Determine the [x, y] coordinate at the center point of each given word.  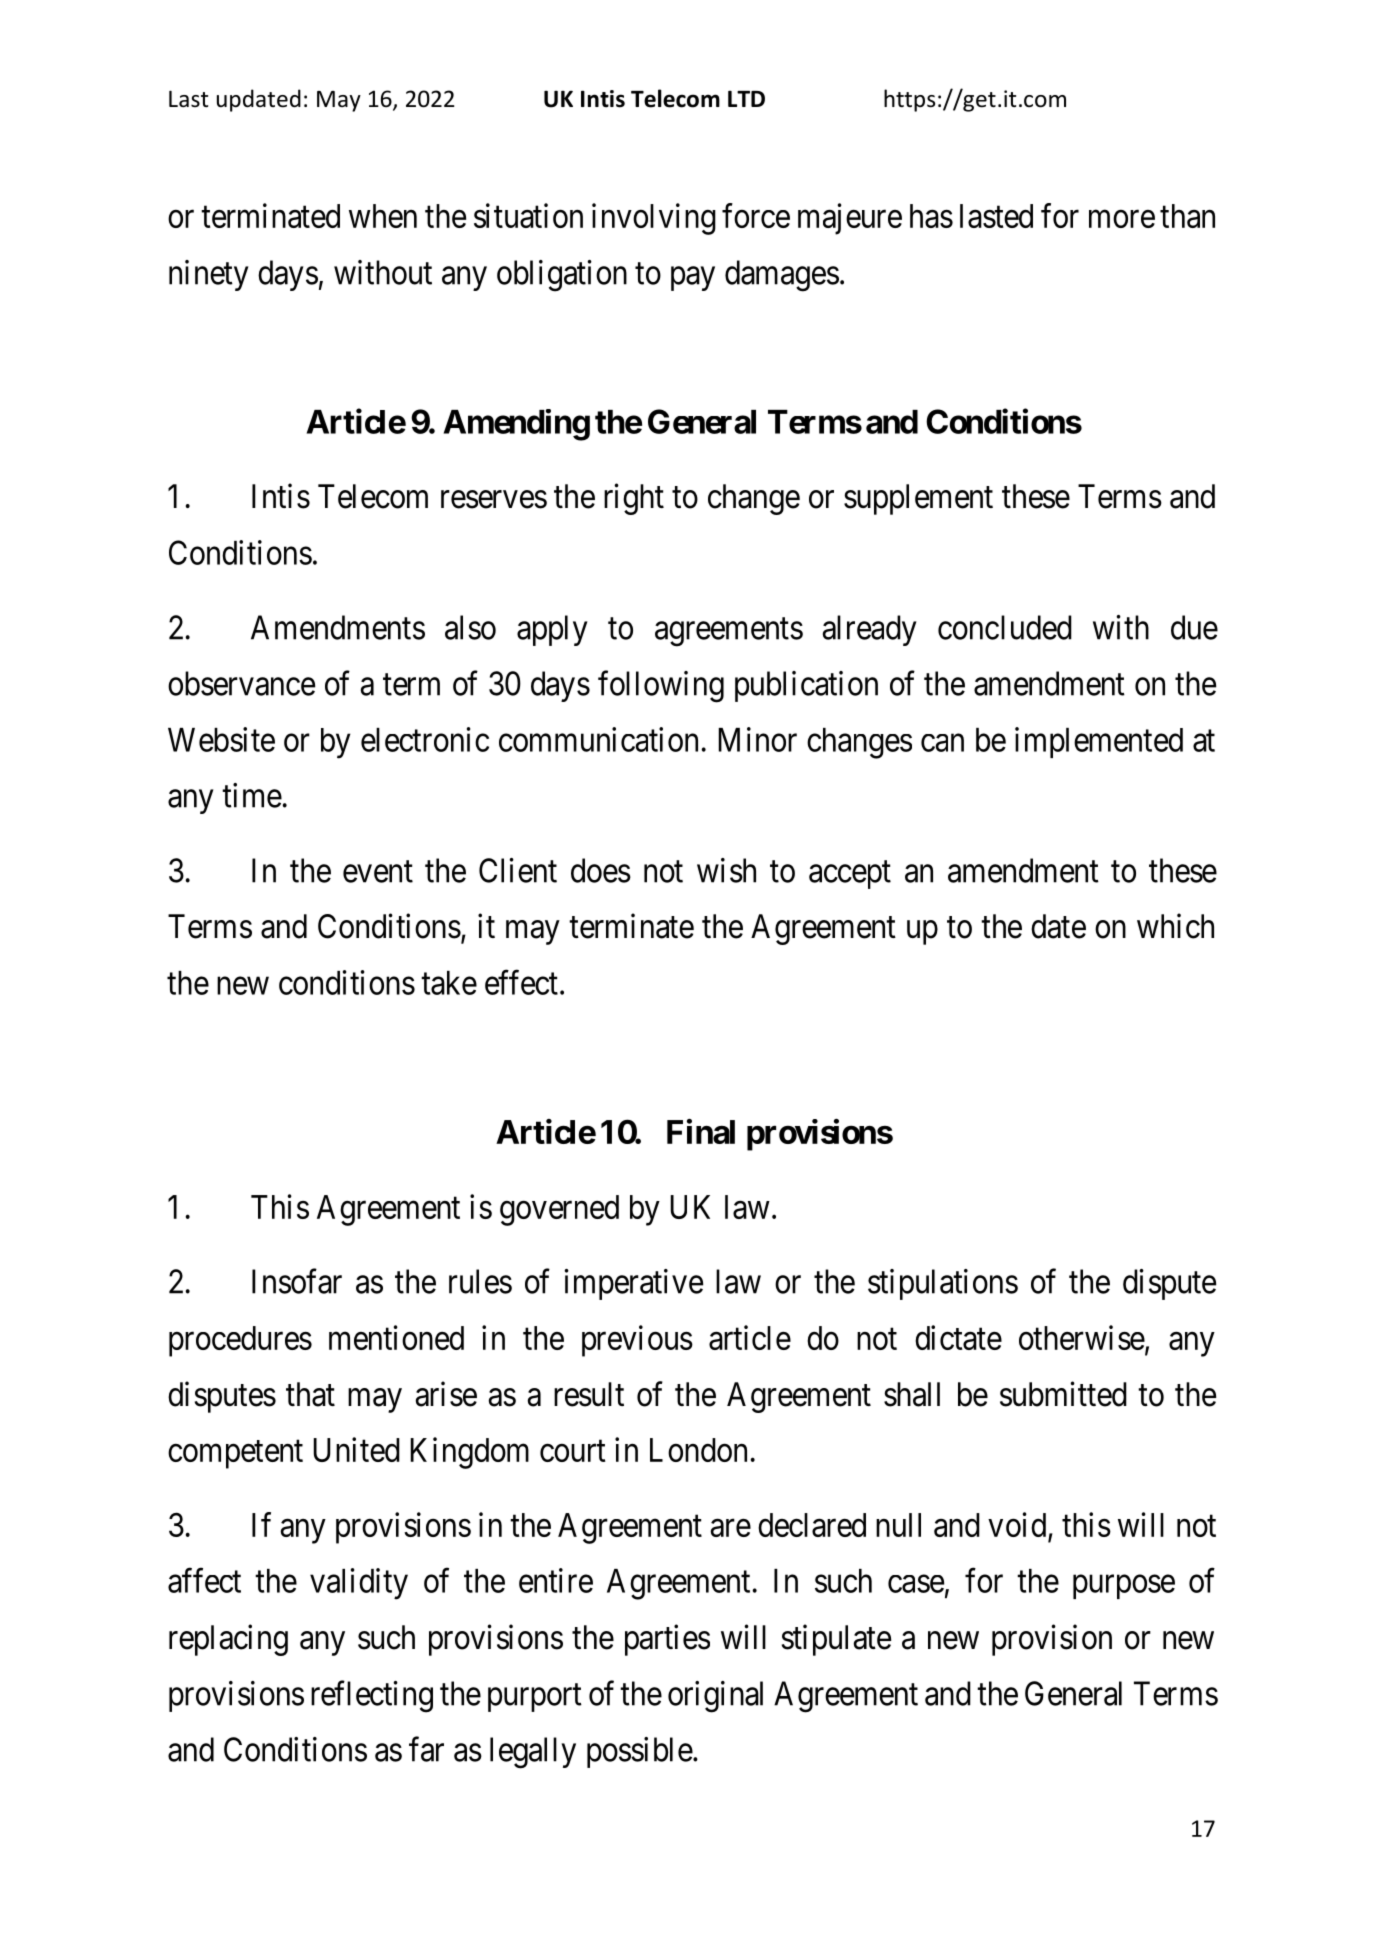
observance [241, 683]
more [1122, 219]
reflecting [372, 1697]
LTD [746, 98]
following [661, 686]
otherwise [1082, 1337]
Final [701, 1131]
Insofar [297, 1281]
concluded [1005, 627]
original [715, 1697]
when [383, 216]
